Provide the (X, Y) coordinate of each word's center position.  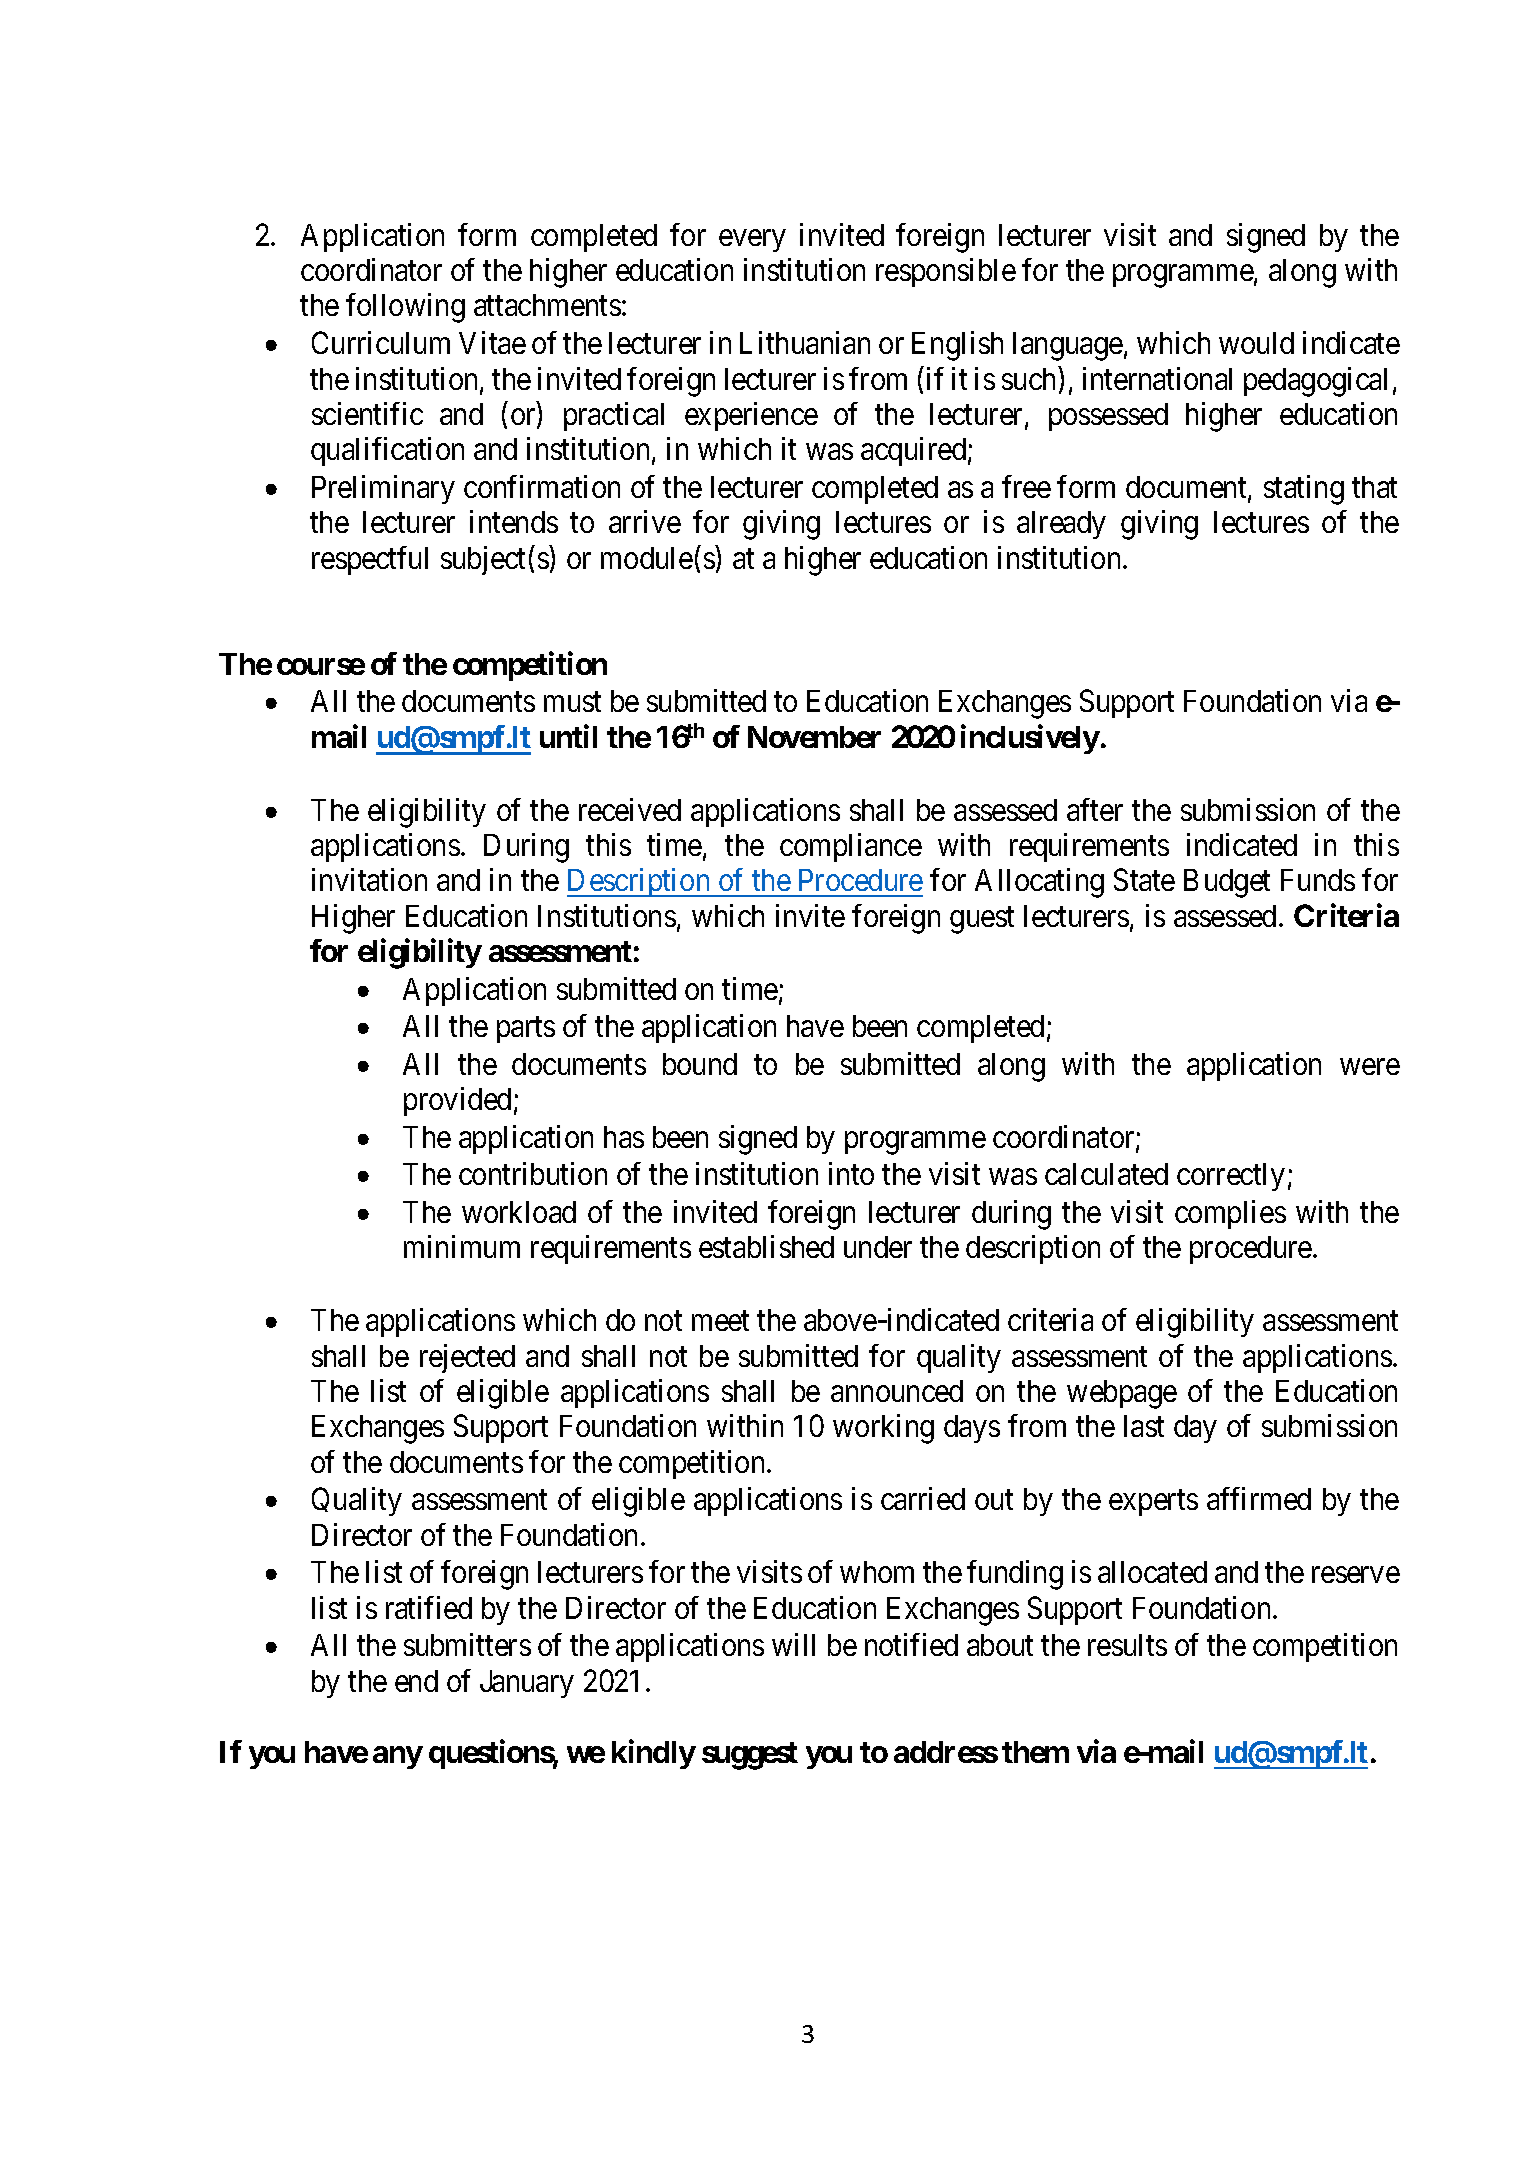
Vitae (492, 342)
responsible (946, 272)
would (1256, 343)
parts (526, 1030)
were (1370, 1067)
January (527, 1684)
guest (982, 920)
